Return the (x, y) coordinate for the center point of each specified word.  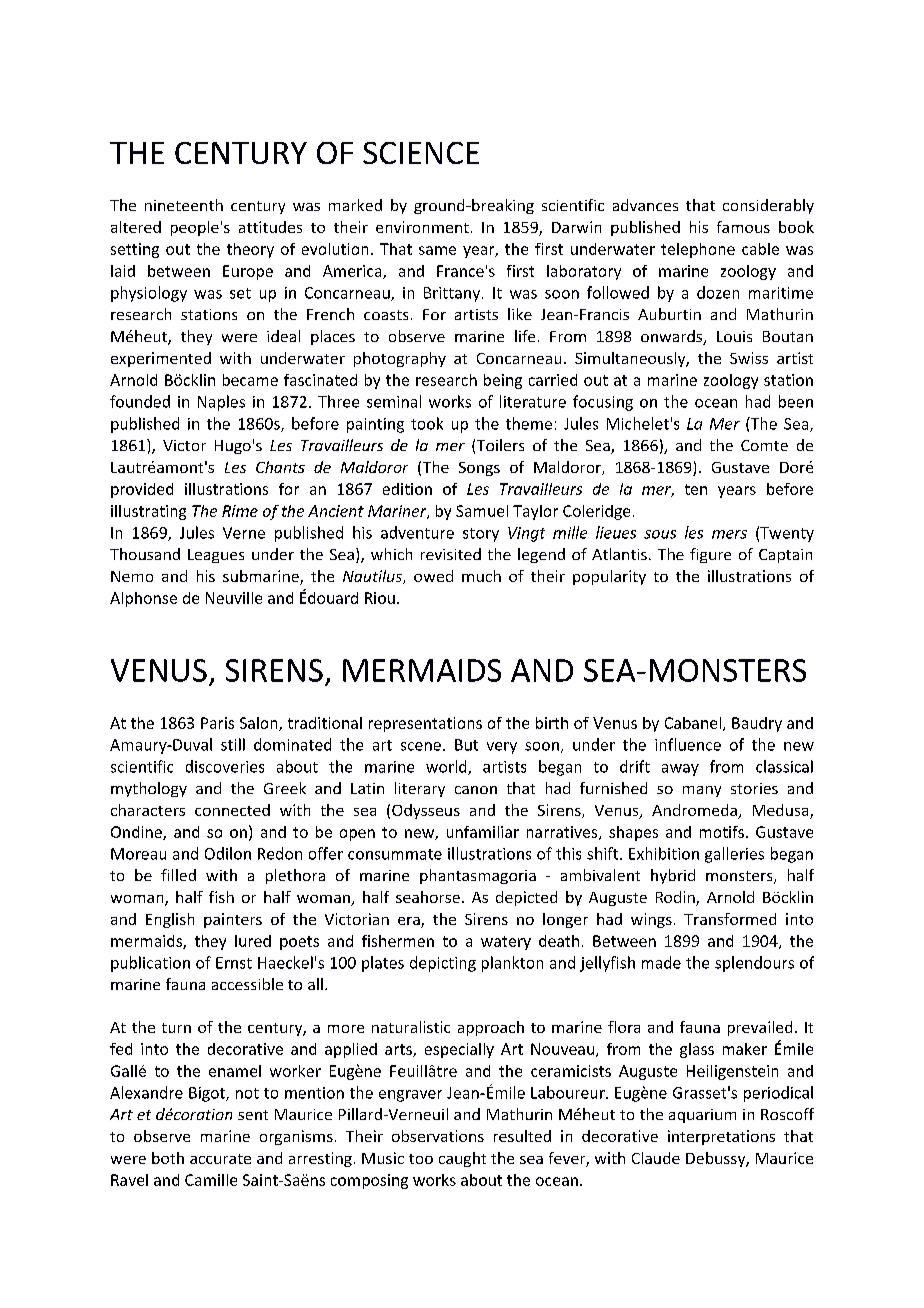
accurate (220, 1159)
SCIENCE (421, 153)
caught (462, 1159)
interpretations (721, 1137)
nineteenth (184, 205)
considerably (768, 206)
